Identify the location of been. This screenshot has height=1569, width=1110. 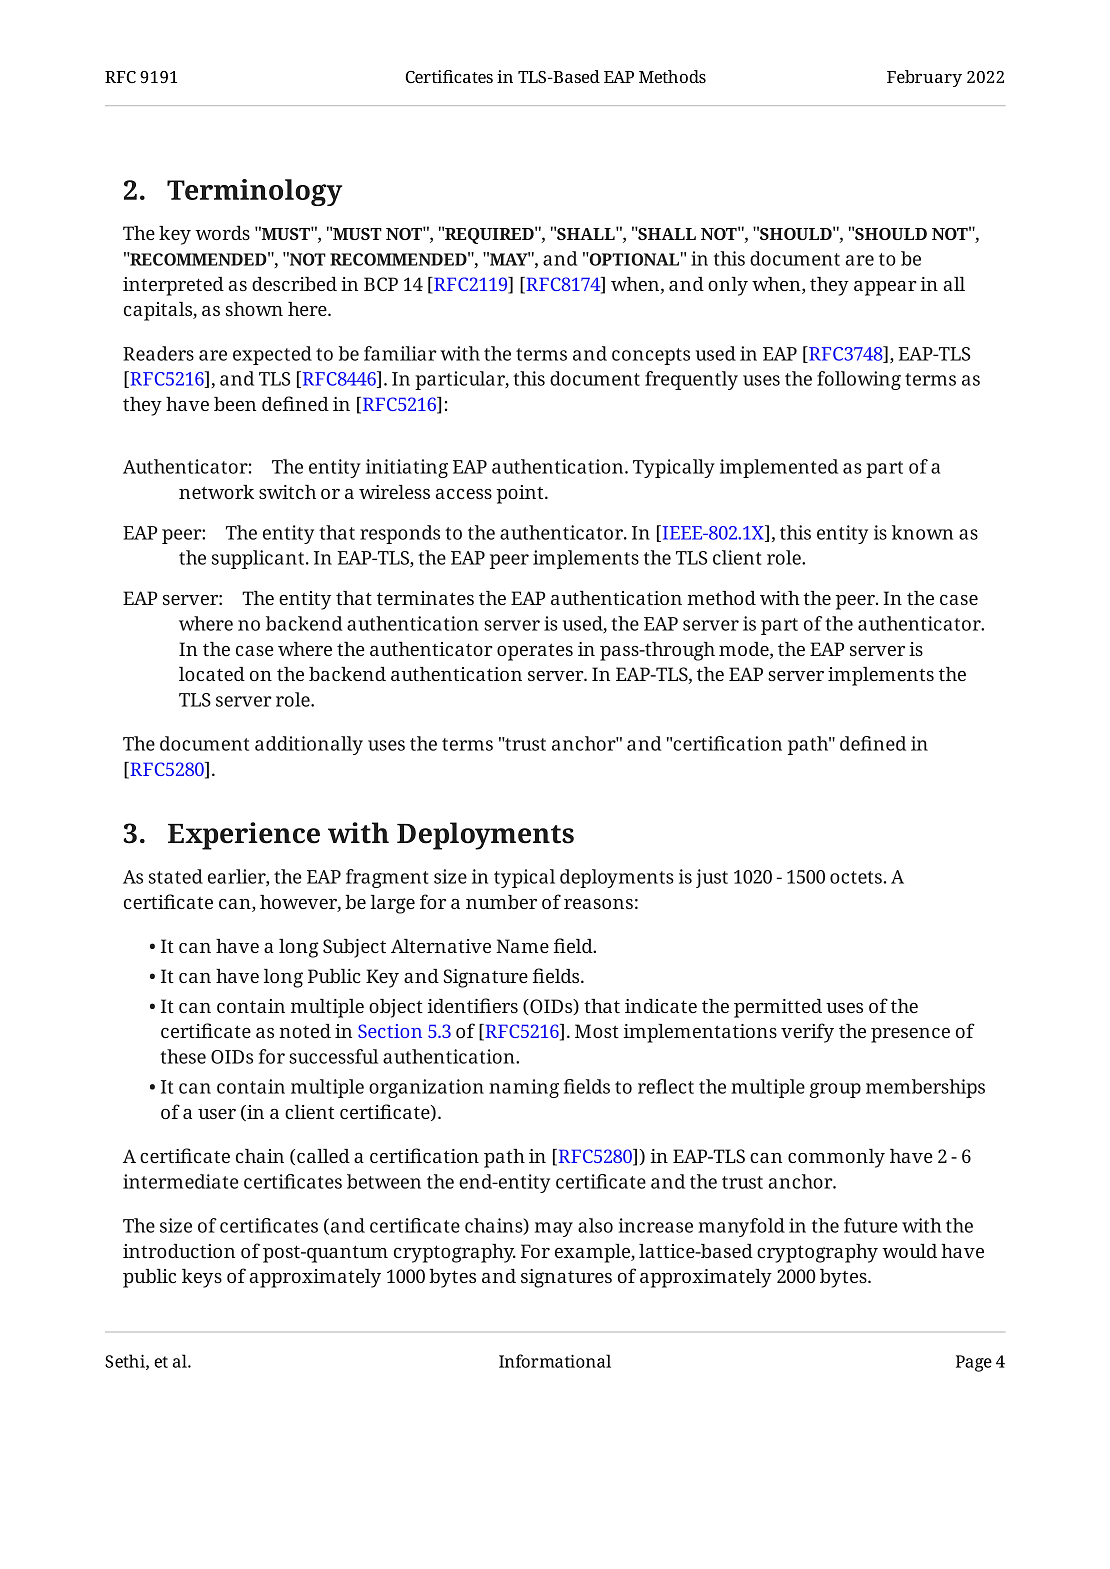
(235, 404).
